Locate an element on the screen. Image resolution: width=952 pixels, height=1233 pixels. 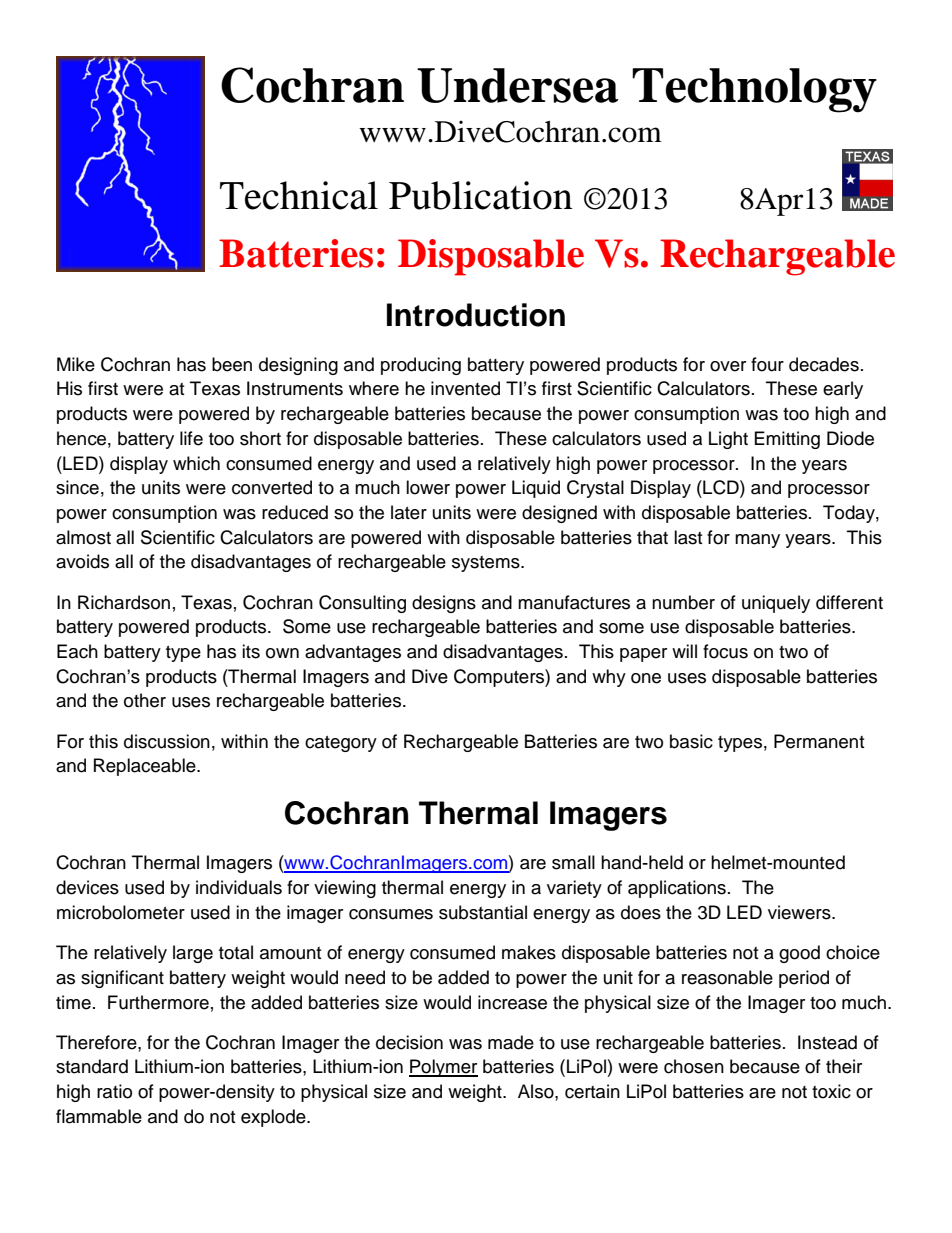
ratio is located at coordinates (114, 1091).
